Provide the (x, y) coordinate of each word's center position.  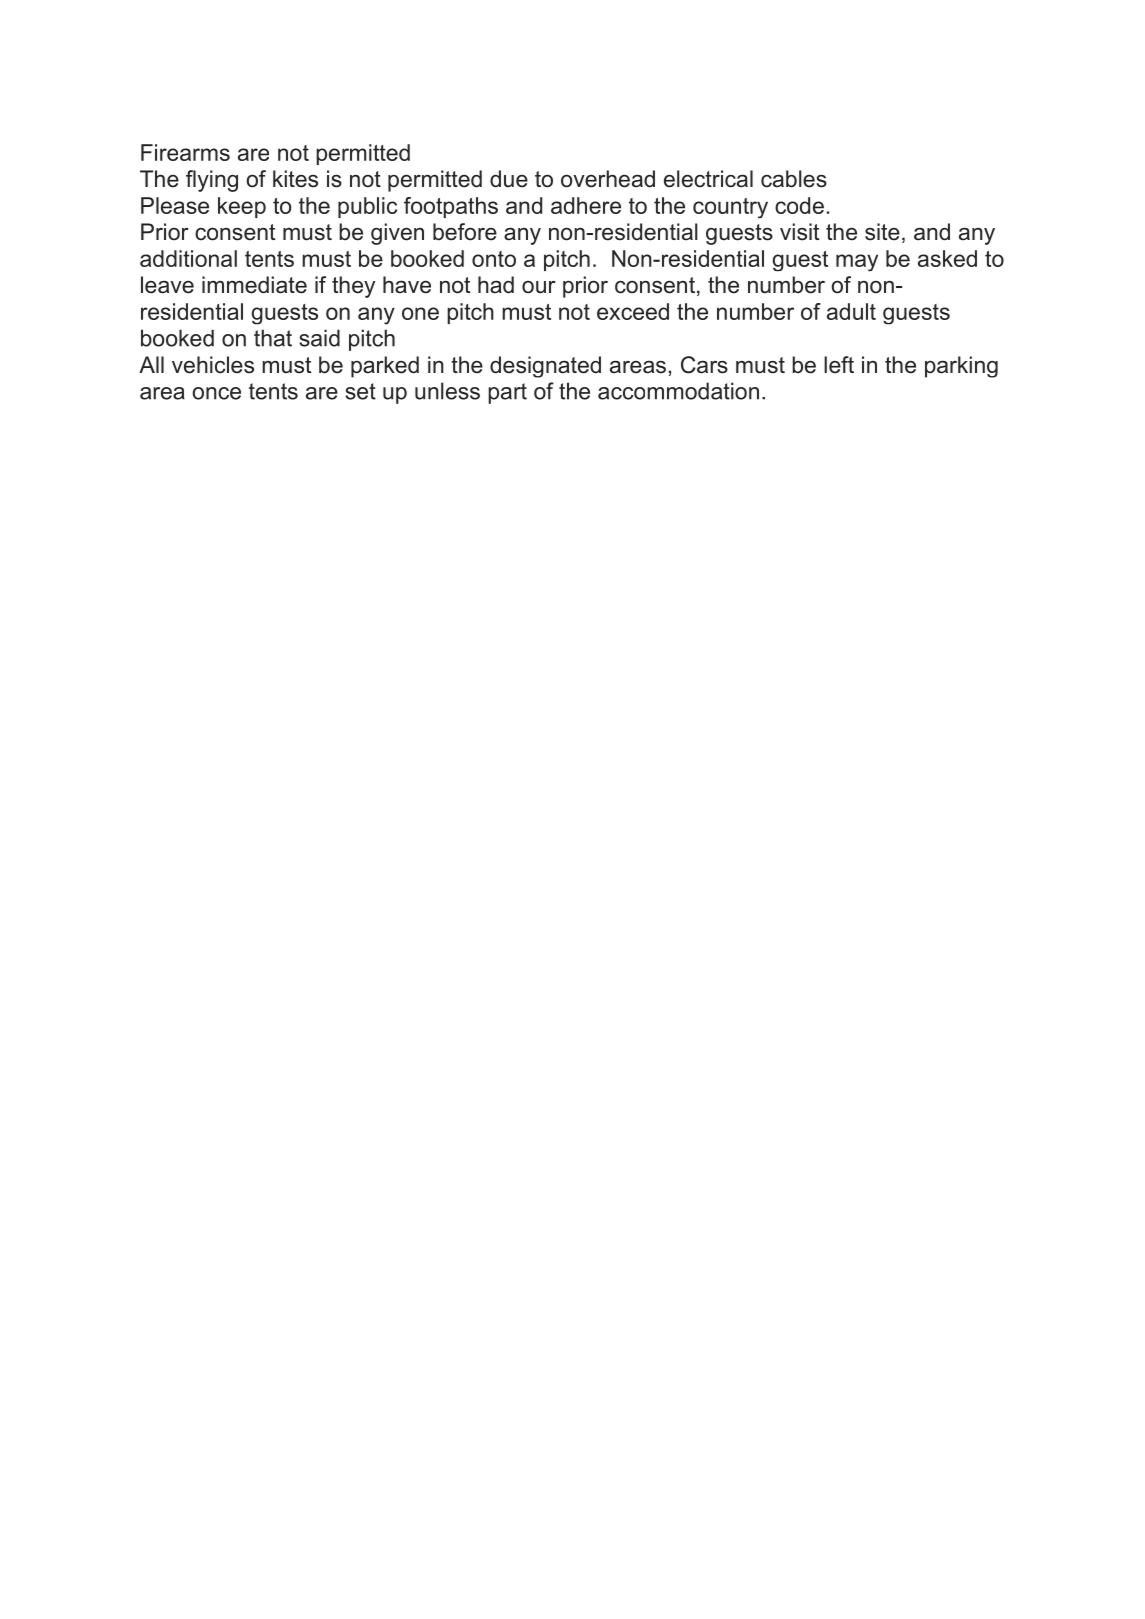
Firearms (185, 152)
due (509, 179)
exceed (633, 311)
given (397, 234)
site (882, 232)
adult (851, 311)
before (465, 232)
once (217, 393)
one (420, 313)
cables (794, 179)
